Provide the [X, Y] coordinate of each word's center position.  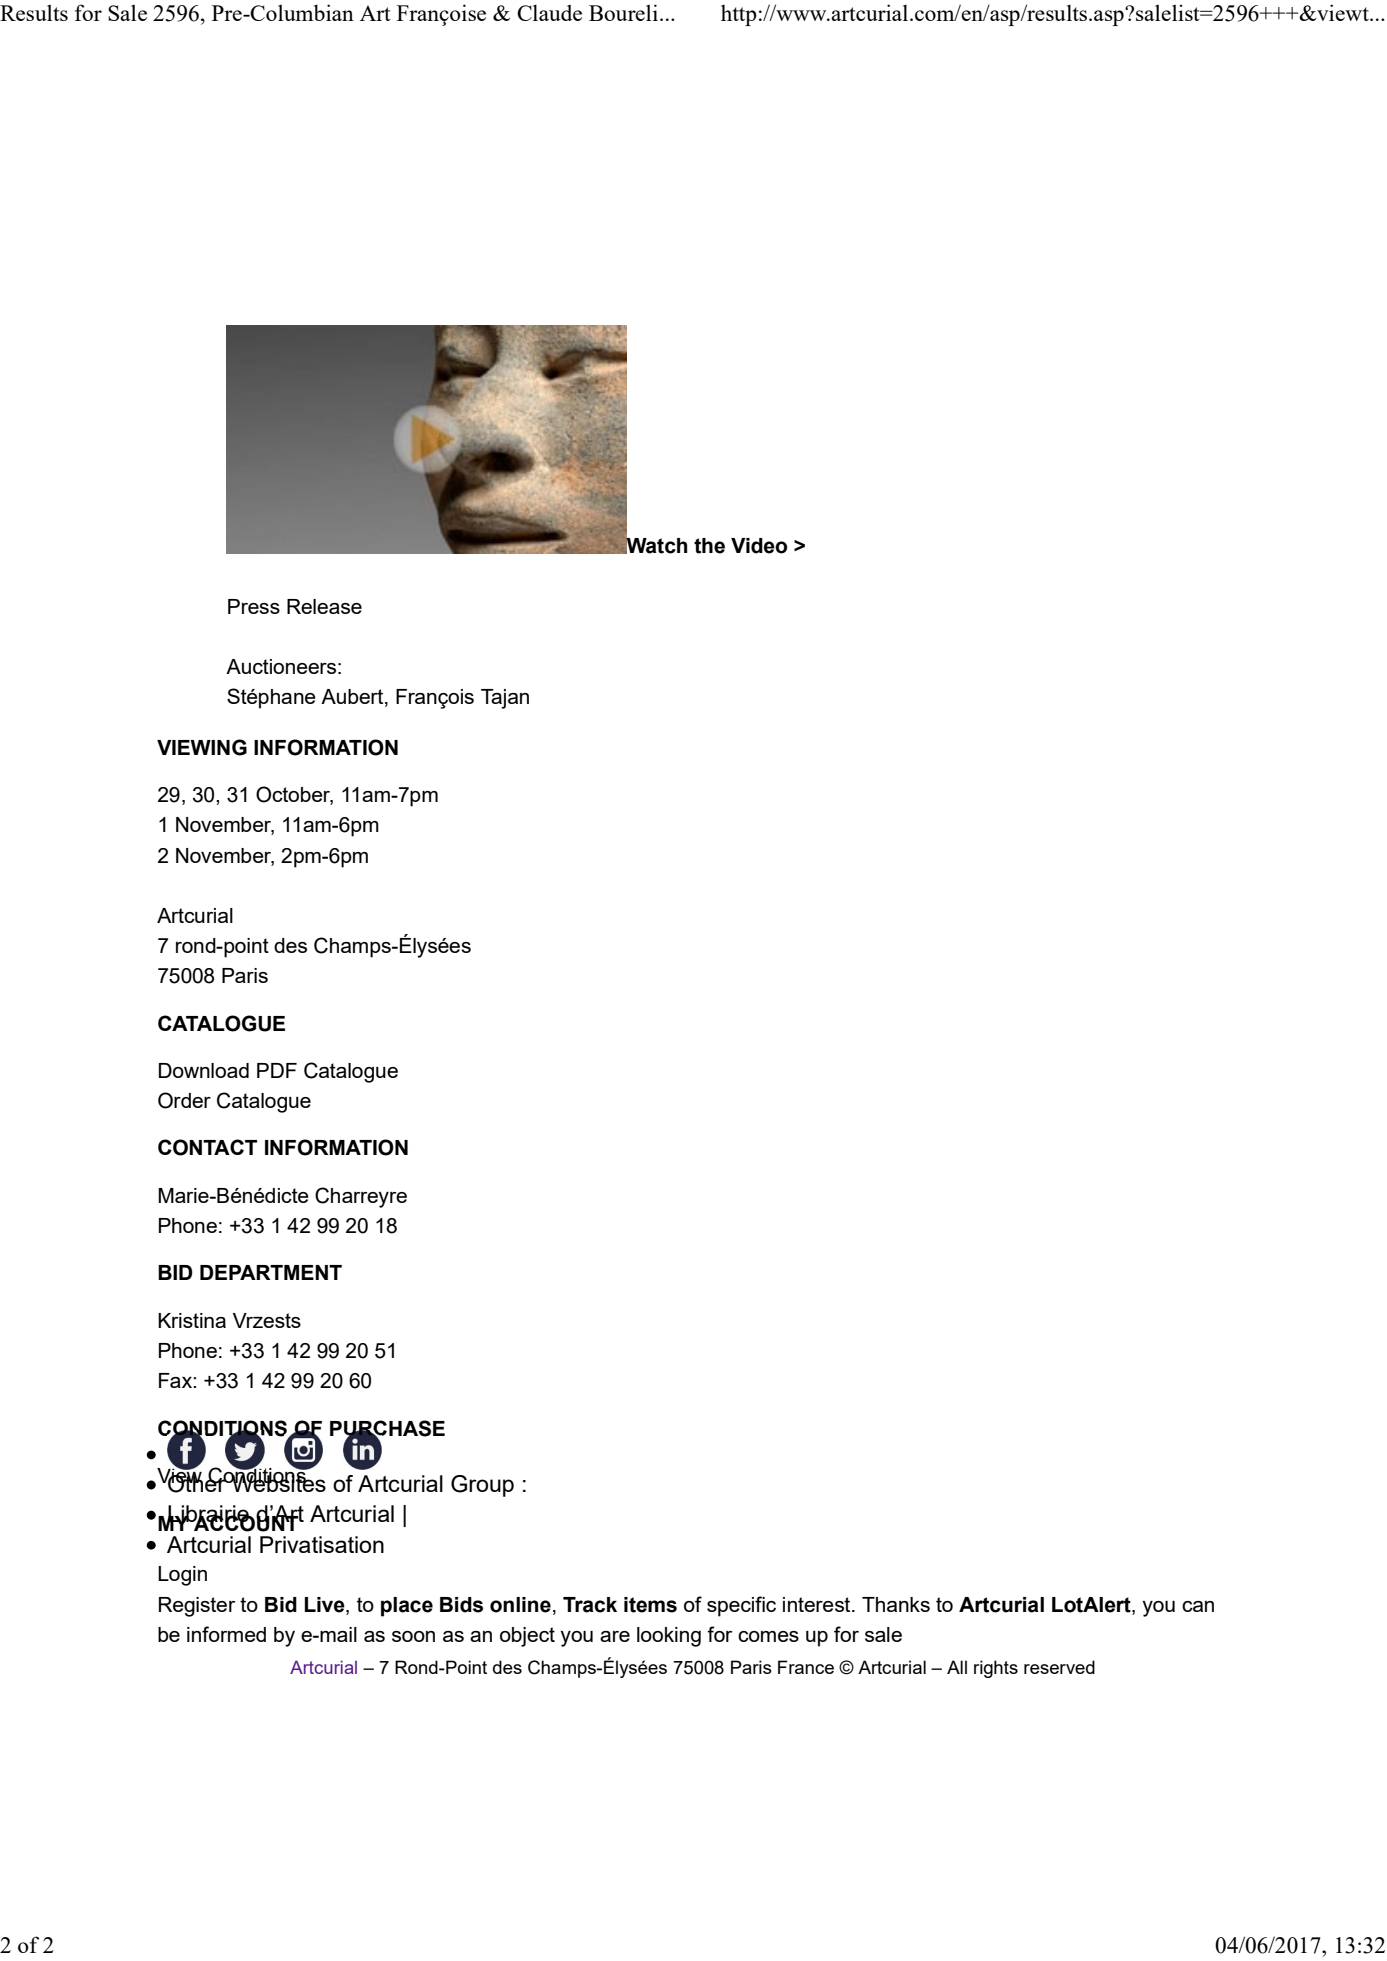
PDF [277, 1070]
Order [184, 1100]
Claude [549, 12]
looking [669, 1637]
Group [482, 1486]
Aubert [353, 697]
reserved [1059, 1667]
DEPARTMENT [271, 1272]
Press [254, 606]
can [1198, 1606]
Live [326, 1605]
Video [759, 546]
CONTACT [207, 1147]
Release [324, 606]
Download [204, 1070]
